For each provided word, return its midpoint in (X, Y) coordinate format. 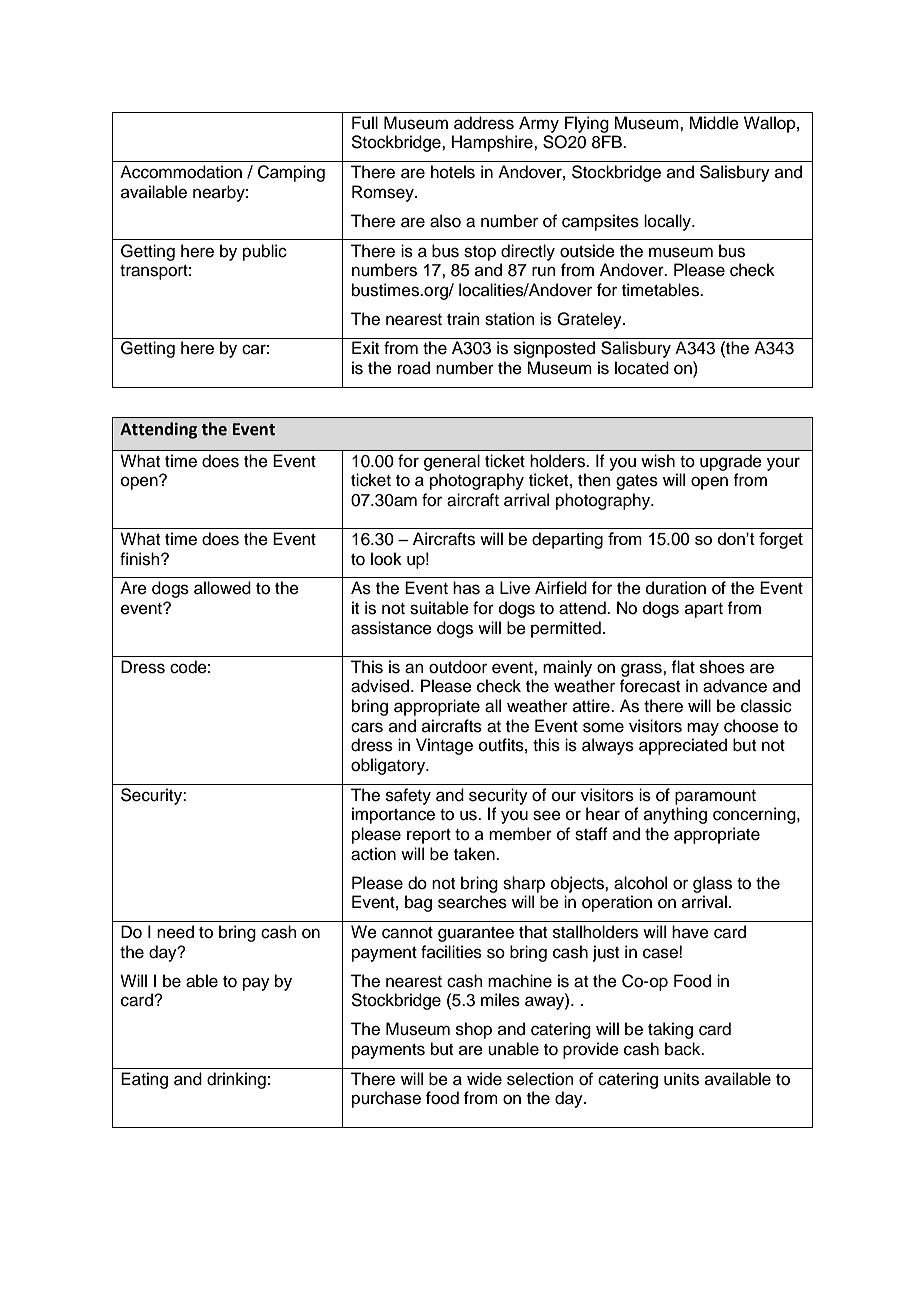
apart (704, 610)
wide (484, 1079)
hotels (453, 172)
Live (515, 588)
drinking (236, 1080)
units (681, 1079)
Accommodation (181, 172)
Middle (714, 123)
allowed (222, 588)
